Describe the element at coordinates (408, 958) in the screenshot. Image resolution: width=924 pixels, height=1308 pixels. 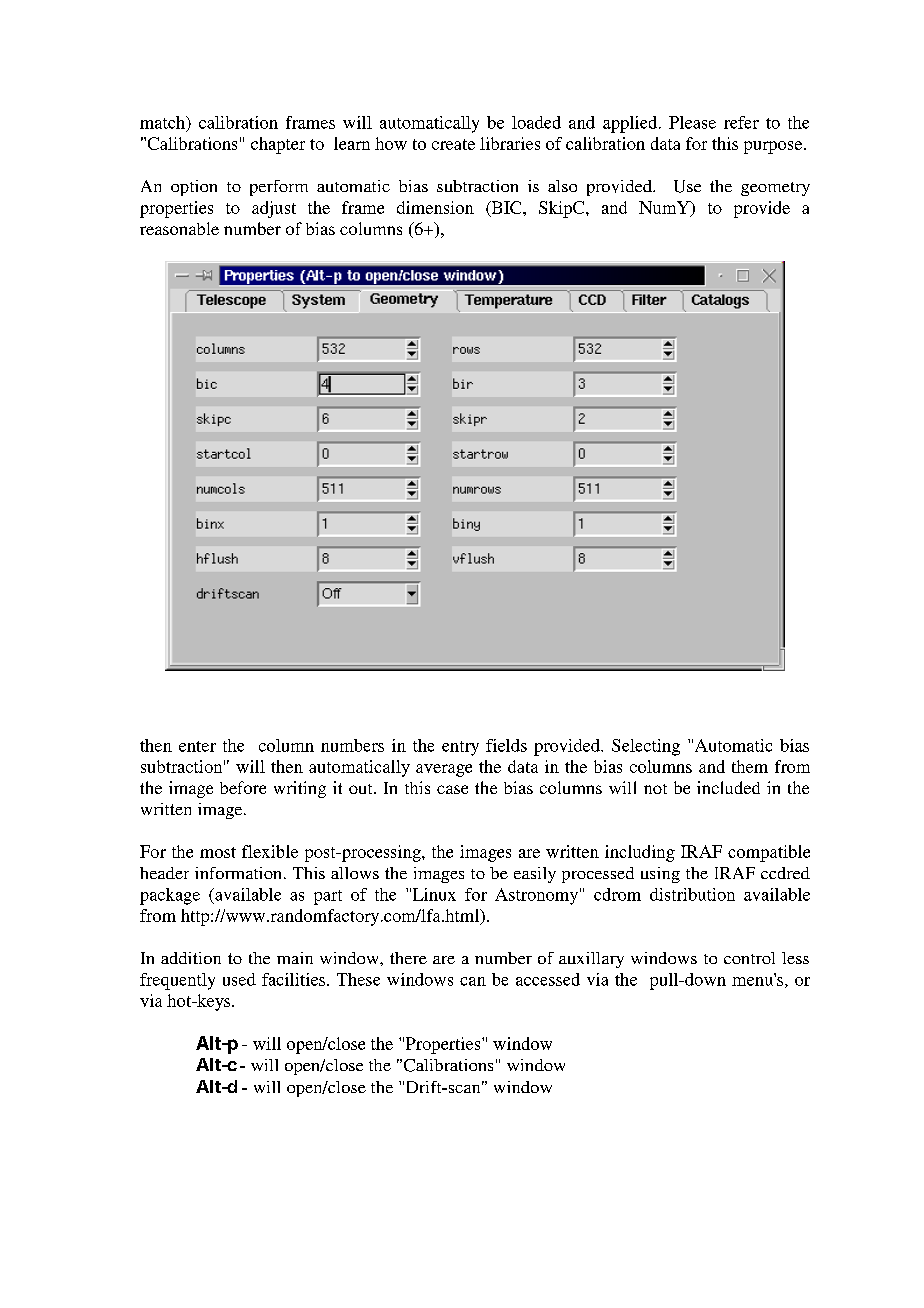
I see `there` at that location.
